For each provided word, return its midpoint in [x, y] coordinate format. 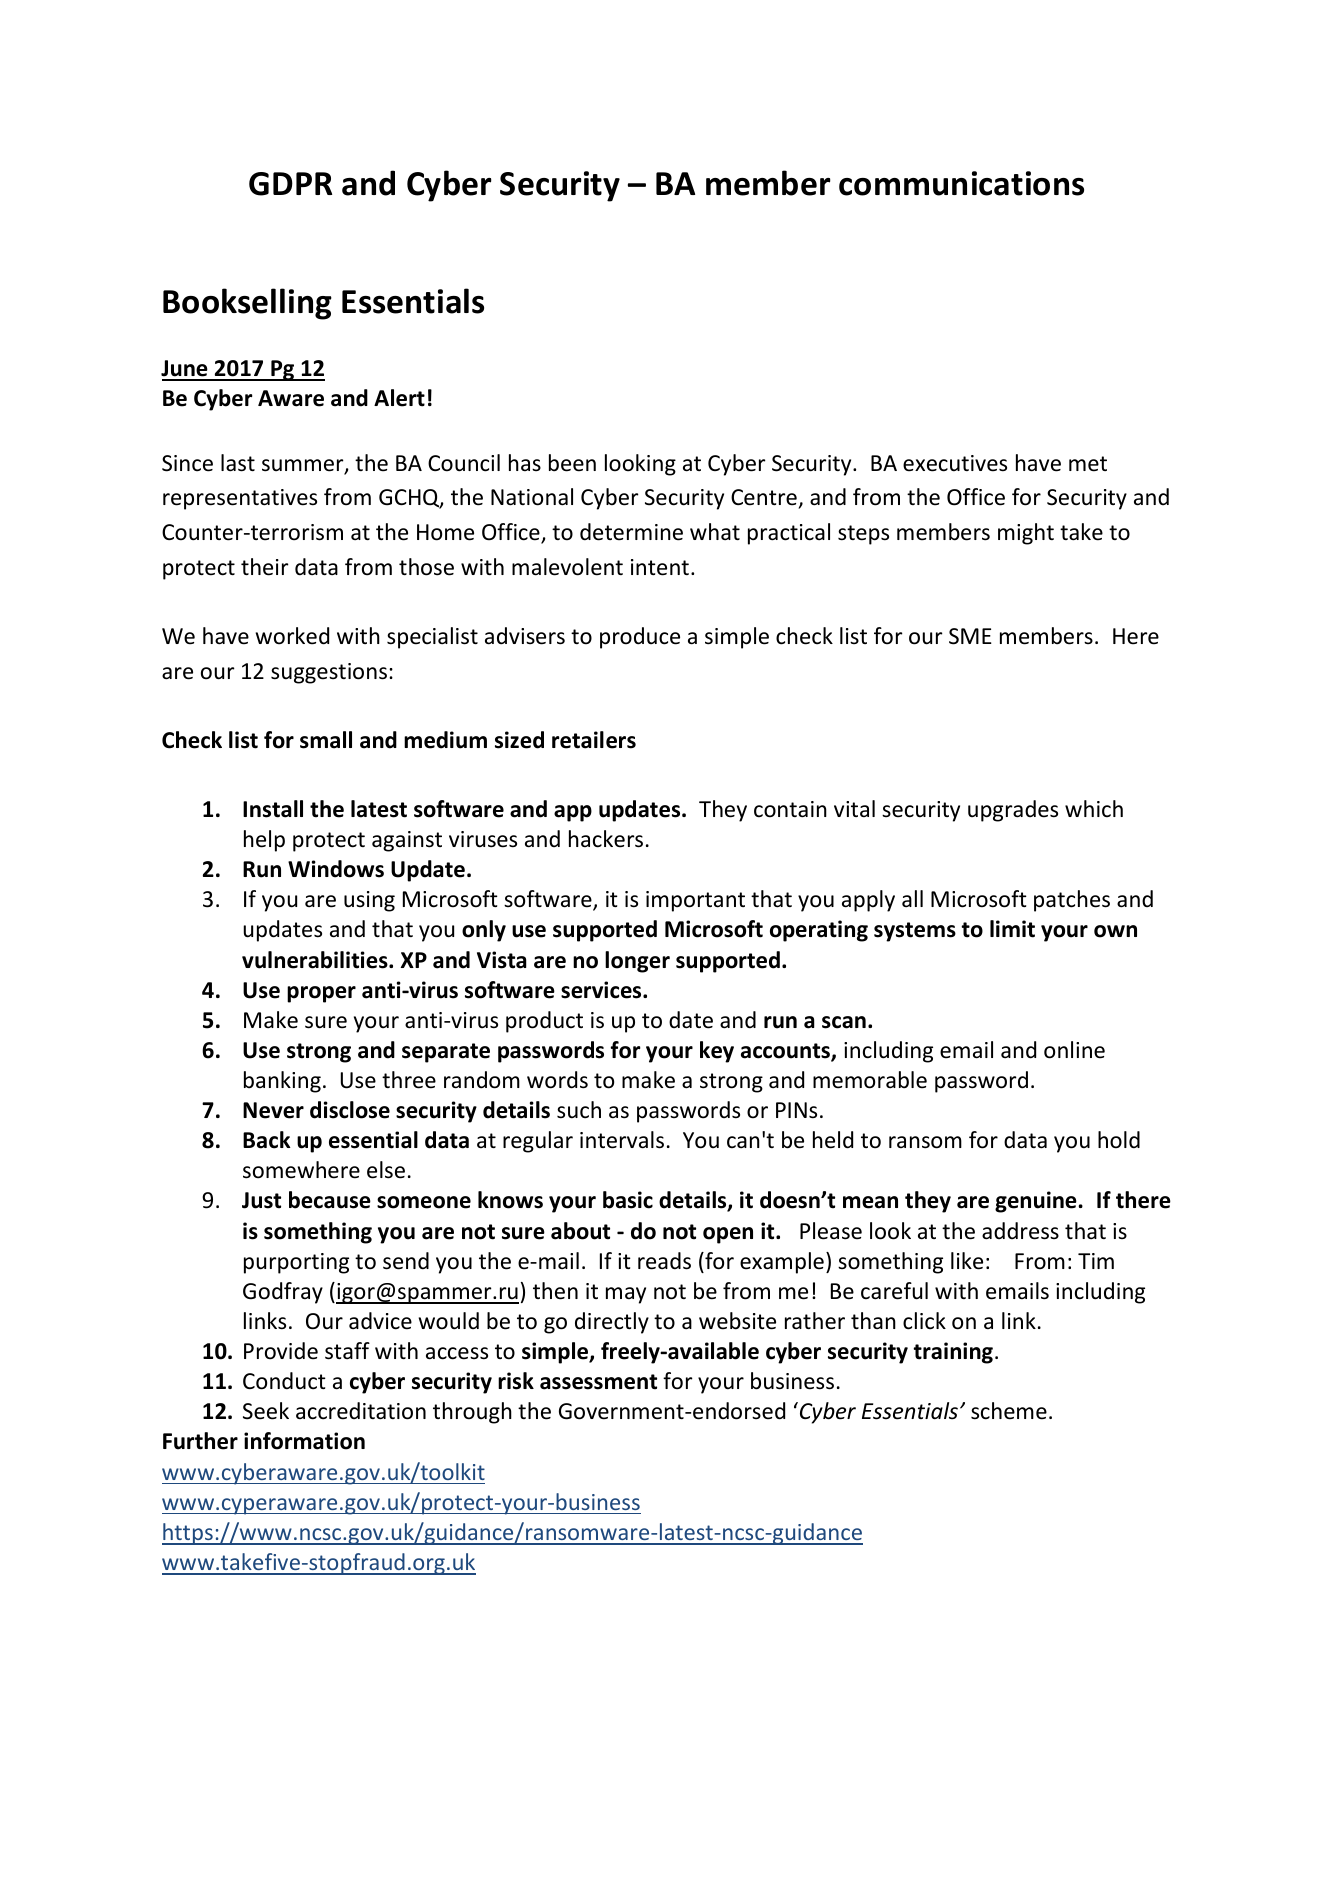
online [1074, 1050]
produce [640, 638]
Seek [266, 1411]
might [1026, 534]
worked [292, 636]
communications [961, 183]
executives [955, 463]
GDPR [290, 184]
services [602, 990]
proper [321, 994]
